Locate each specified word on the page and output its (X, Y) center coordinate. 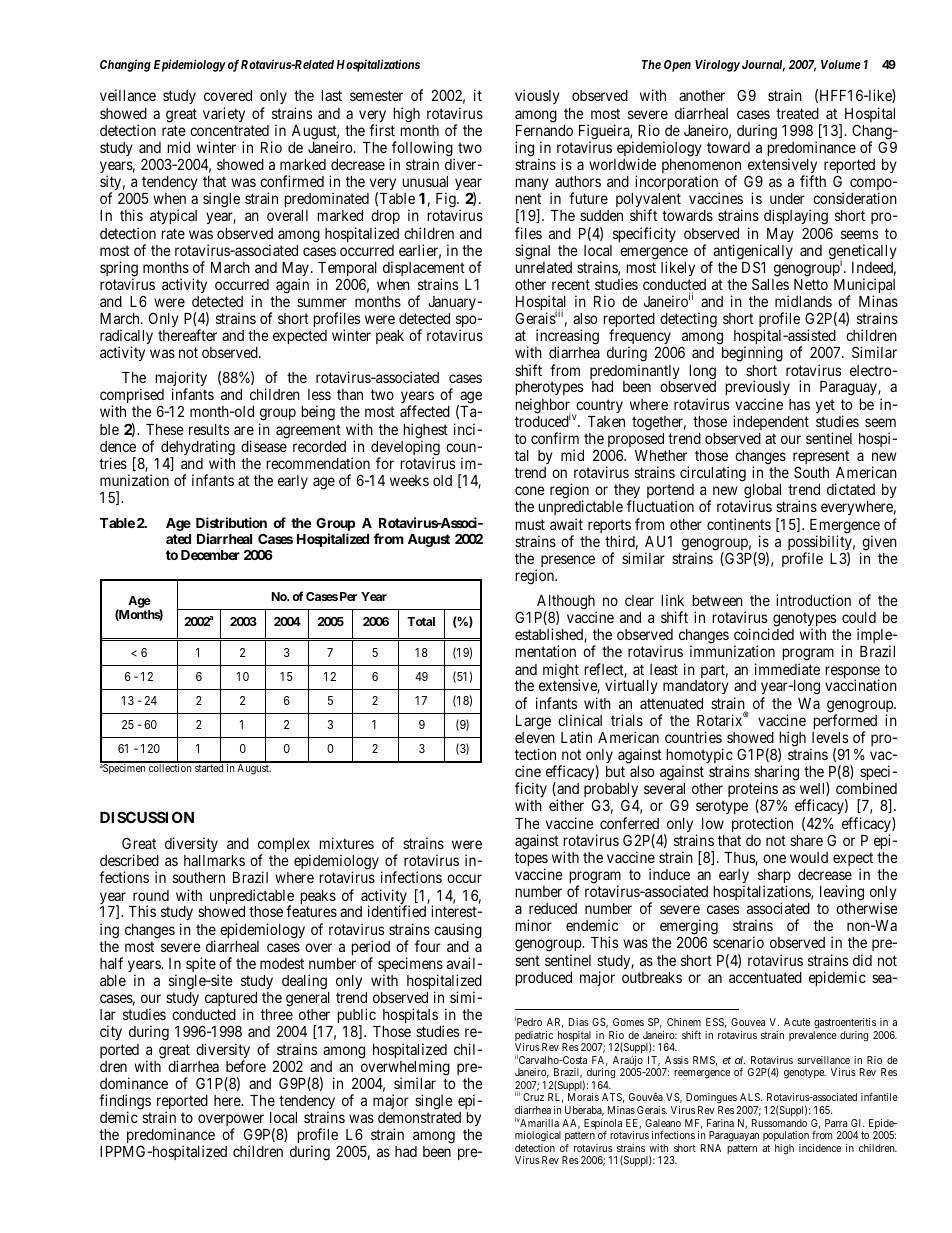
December (210, 555)
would (809, 857)
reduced (553, 908)
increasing (567, 338)
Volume (840, 64)
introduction (813, 600)
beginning (752, 354)
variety (224, 114)
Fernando (544, 130)
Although (567, 603)
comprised (132, 397)
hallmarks (214, 860)
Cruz (533, 1097)
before (246, 1066)
